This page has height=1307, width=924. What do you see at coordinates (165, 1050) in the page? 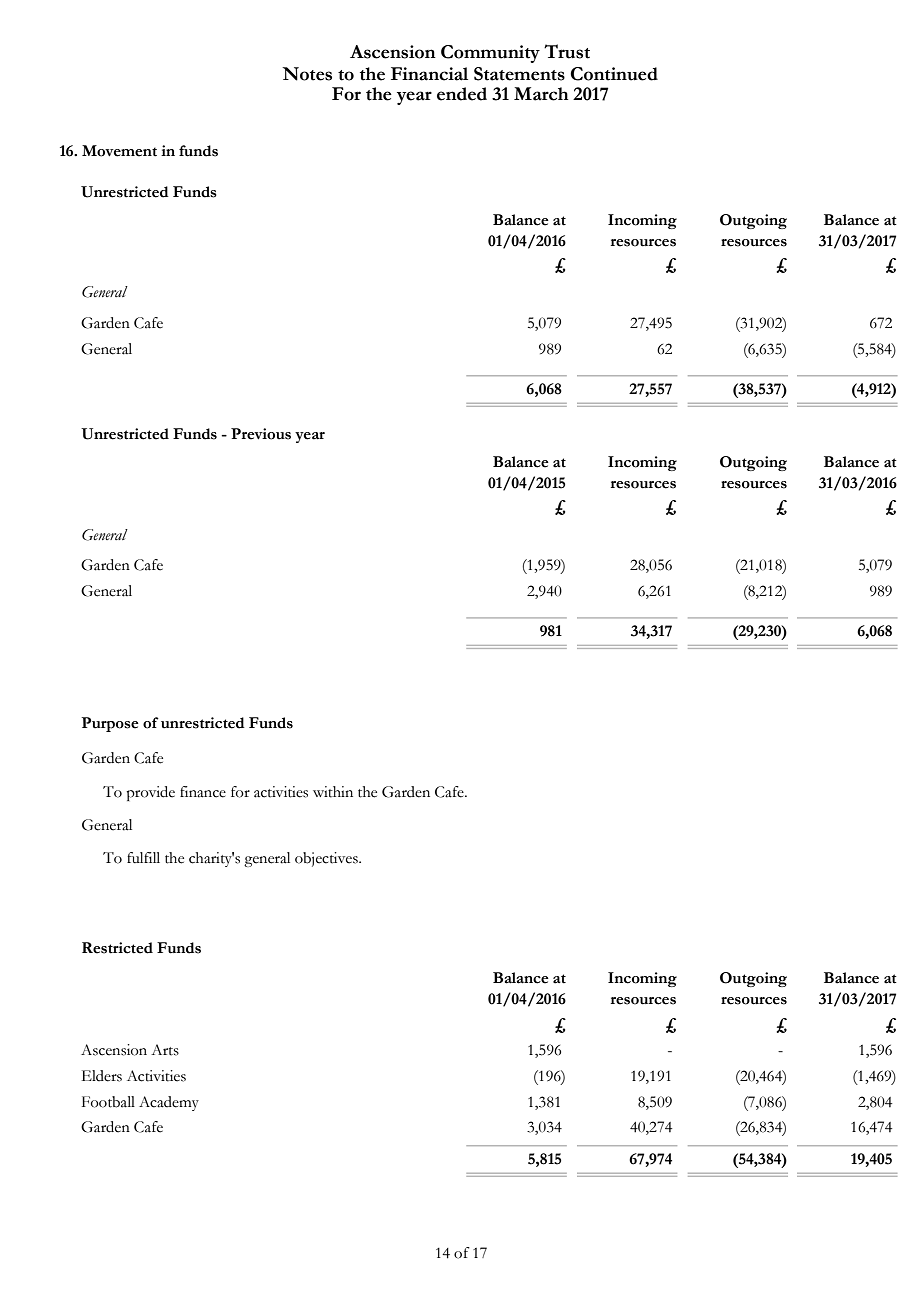
I see `Arts` at bounding box center [165, 1050].
